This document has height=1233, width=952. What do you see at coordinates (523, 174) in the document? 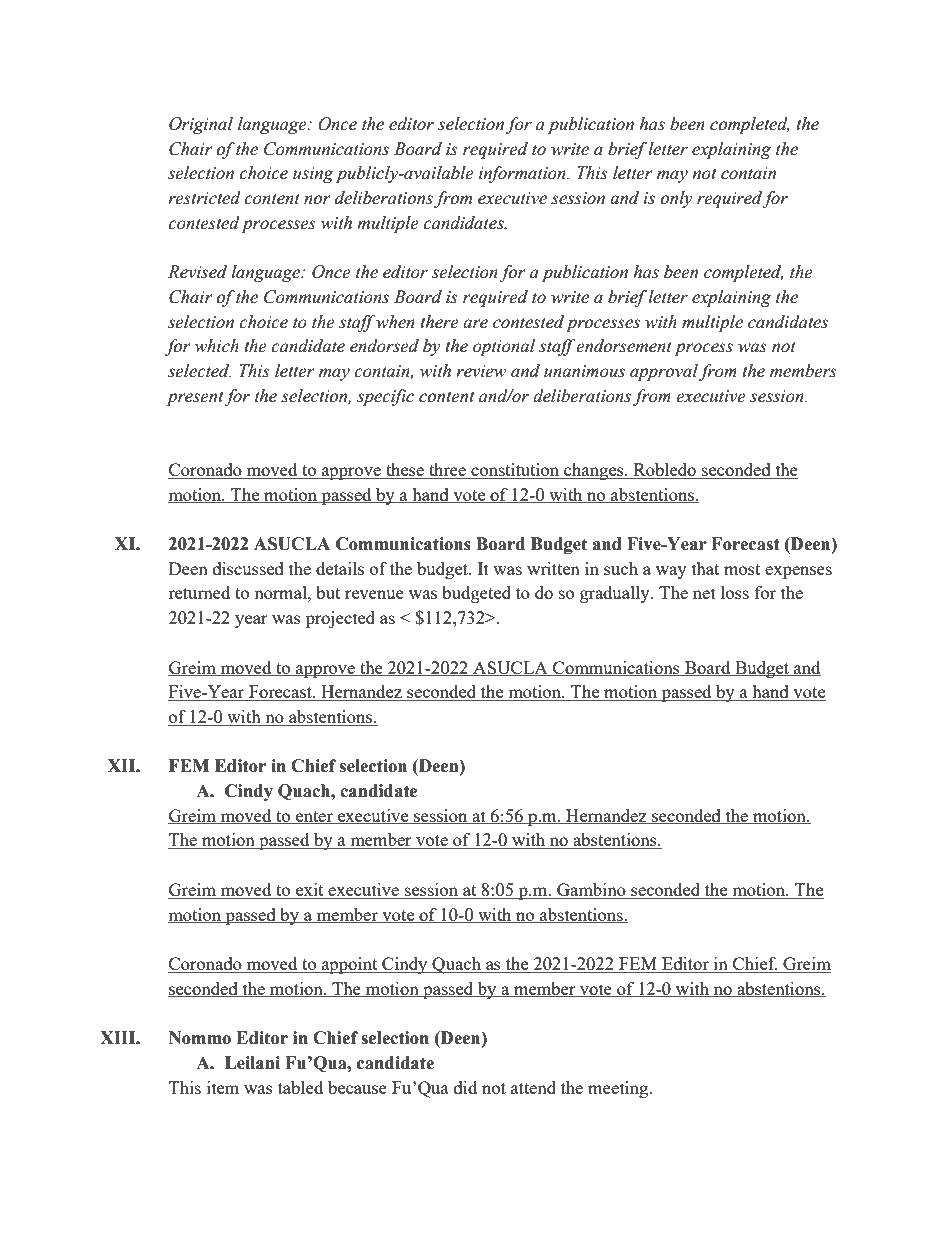
I see `information` at bounding box center [523, 174].
